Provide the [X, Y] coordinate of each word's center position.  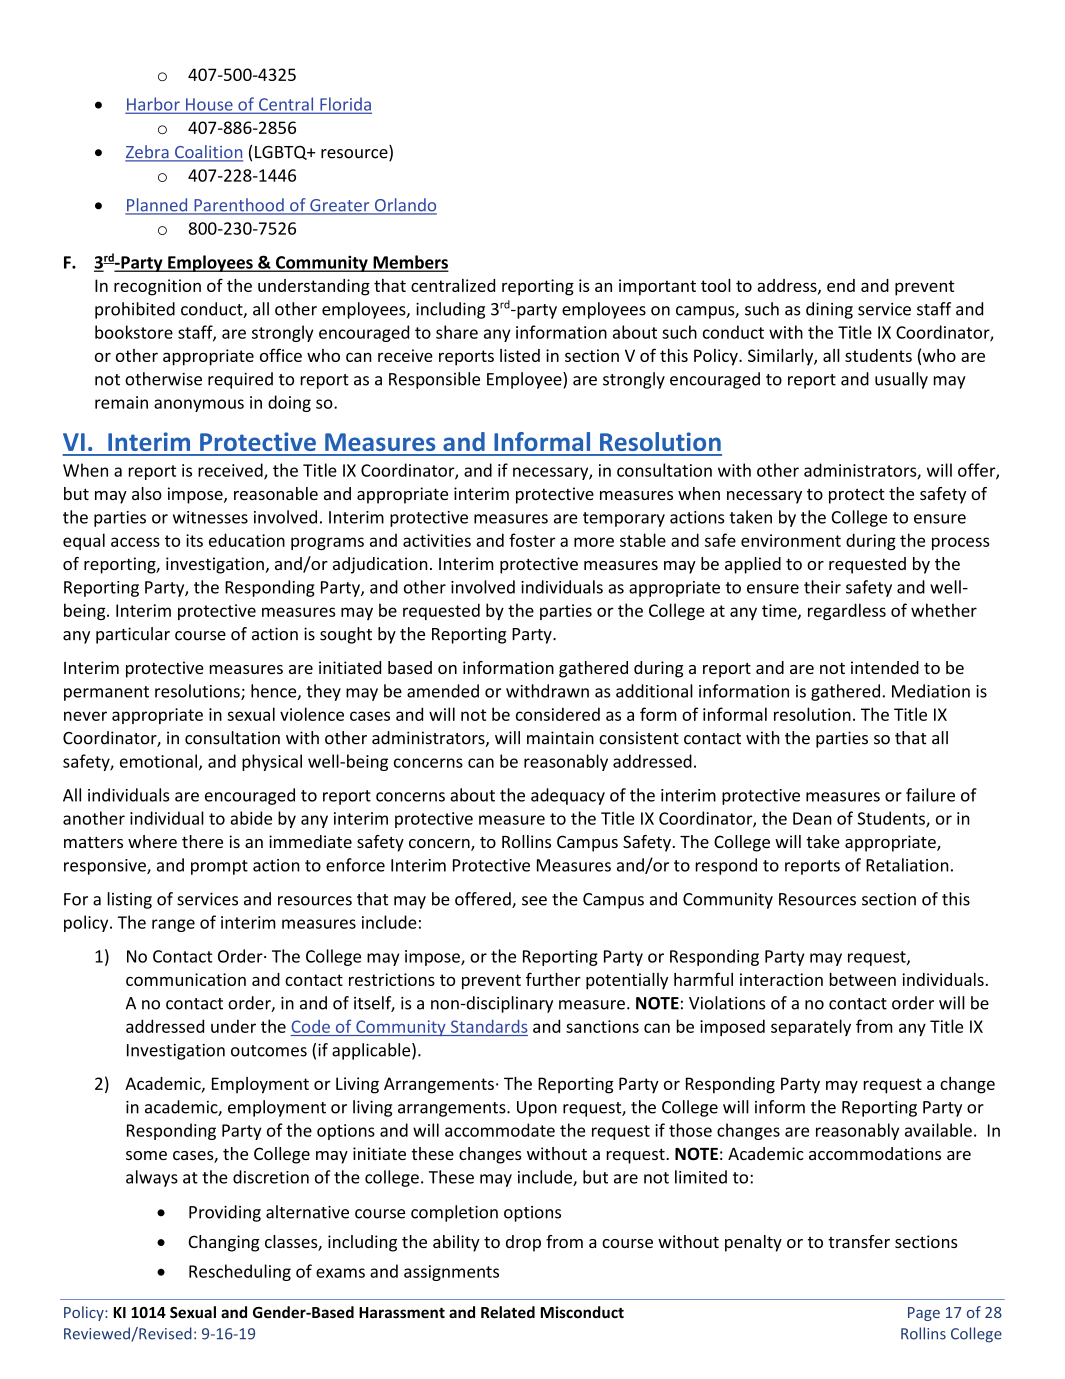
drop [523, 1243]
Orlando [404, 206]
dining [829, 310]
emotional [158, 761]
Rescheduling [240, 1272]
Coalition [208, 153]
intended [885, 667]
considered [558, 714]
